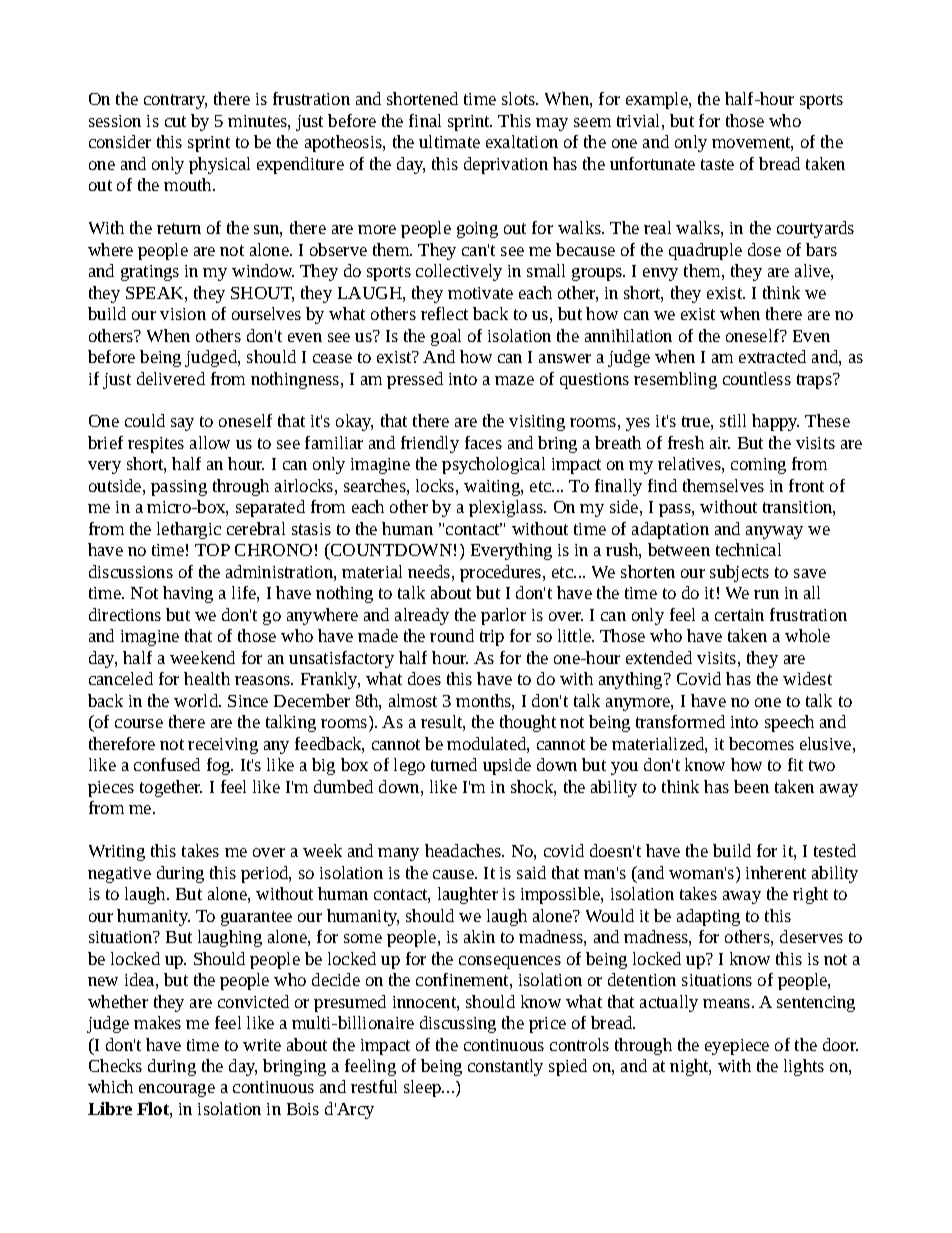  Describe the element at coordinates (766, 594) in the screenshot. I see `run` at that location.
